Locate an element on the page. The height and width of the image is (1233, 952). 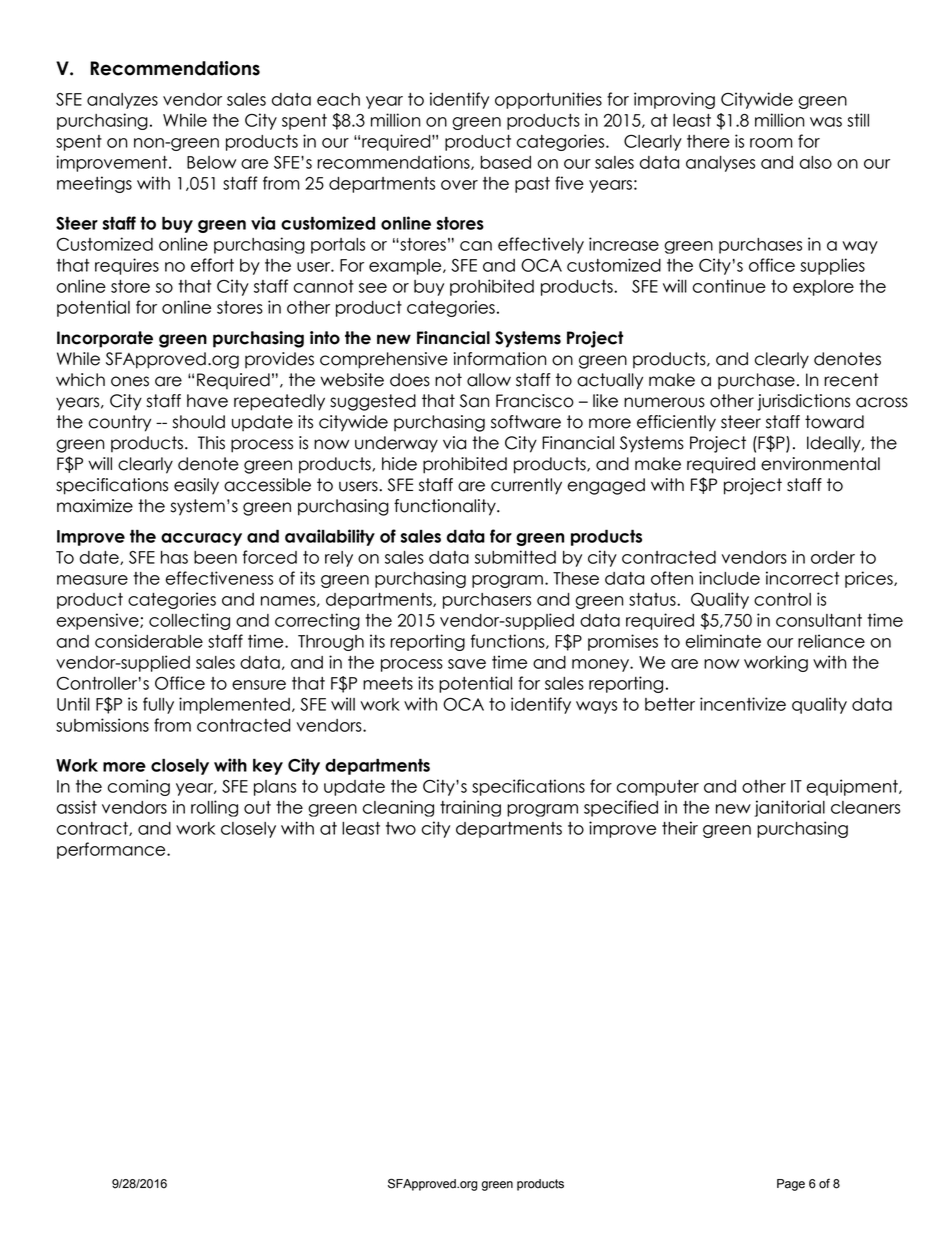
their is located at coordinates (680, 828).
